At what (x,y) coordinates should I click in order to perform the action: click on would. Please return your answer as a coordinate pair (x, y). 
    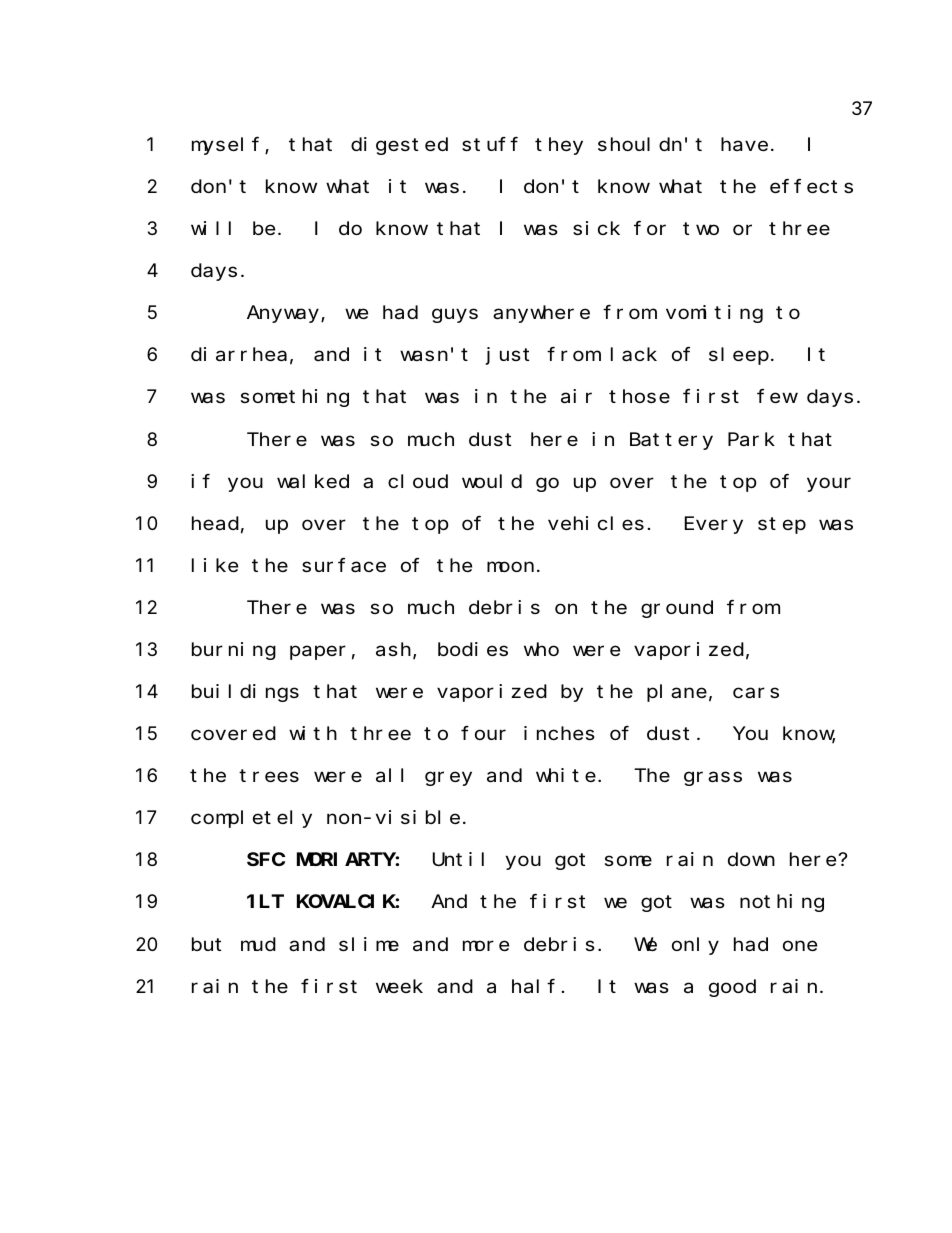
    Looking at the image, I should click on (492, 481).
